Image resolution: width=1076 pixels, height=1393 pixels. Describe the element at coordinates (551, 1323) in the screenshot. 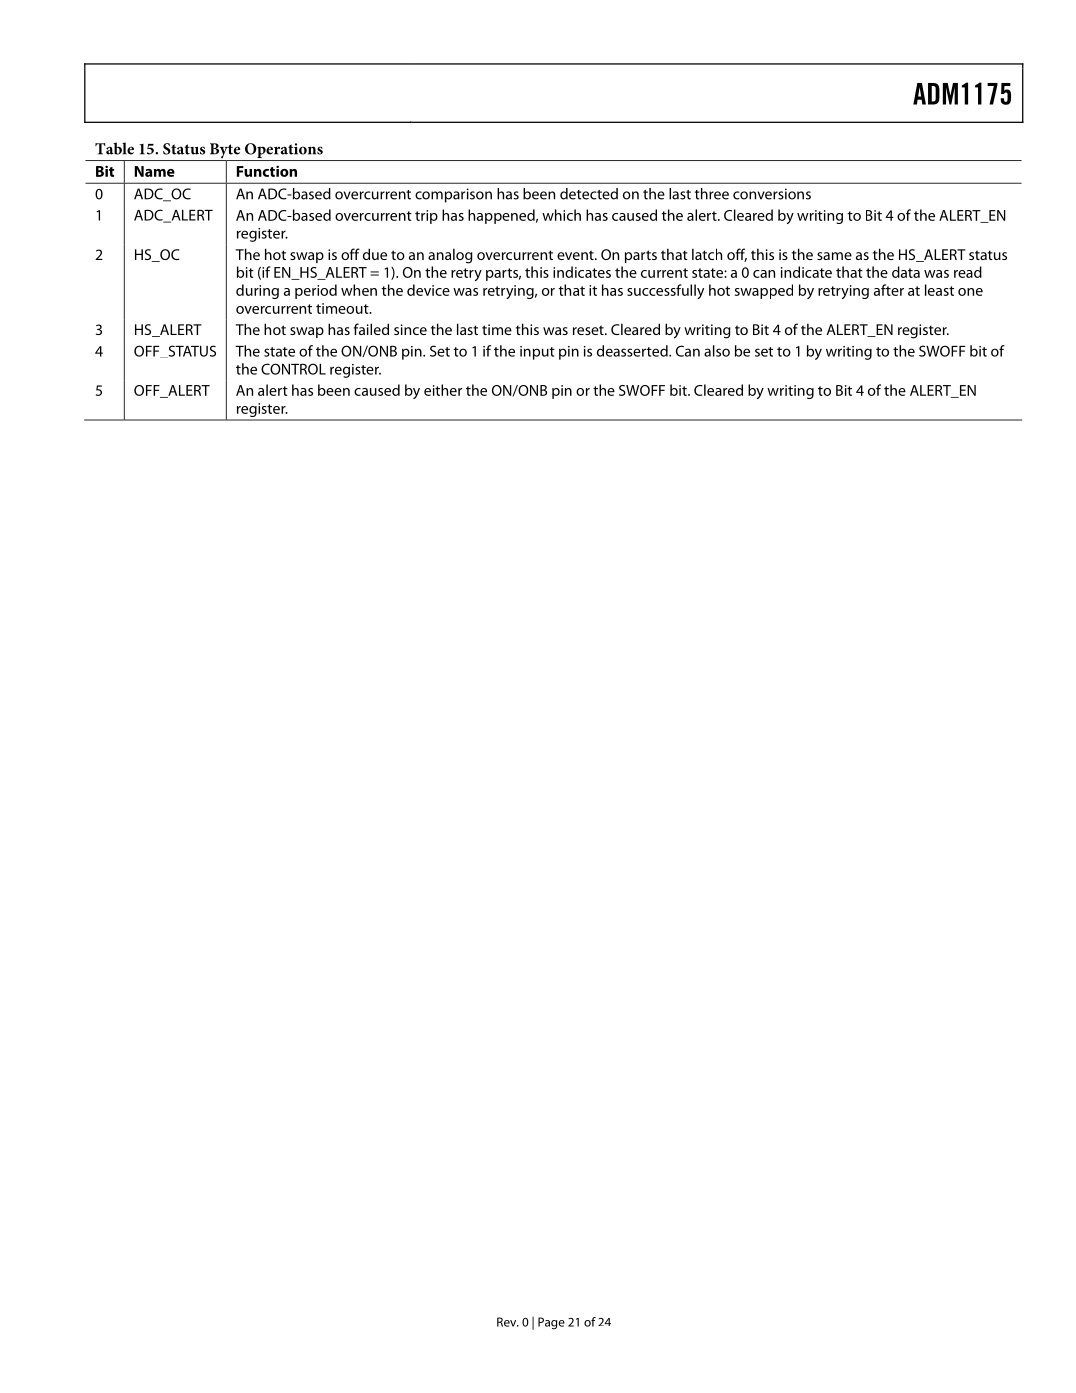

I see `Page` at that location.
